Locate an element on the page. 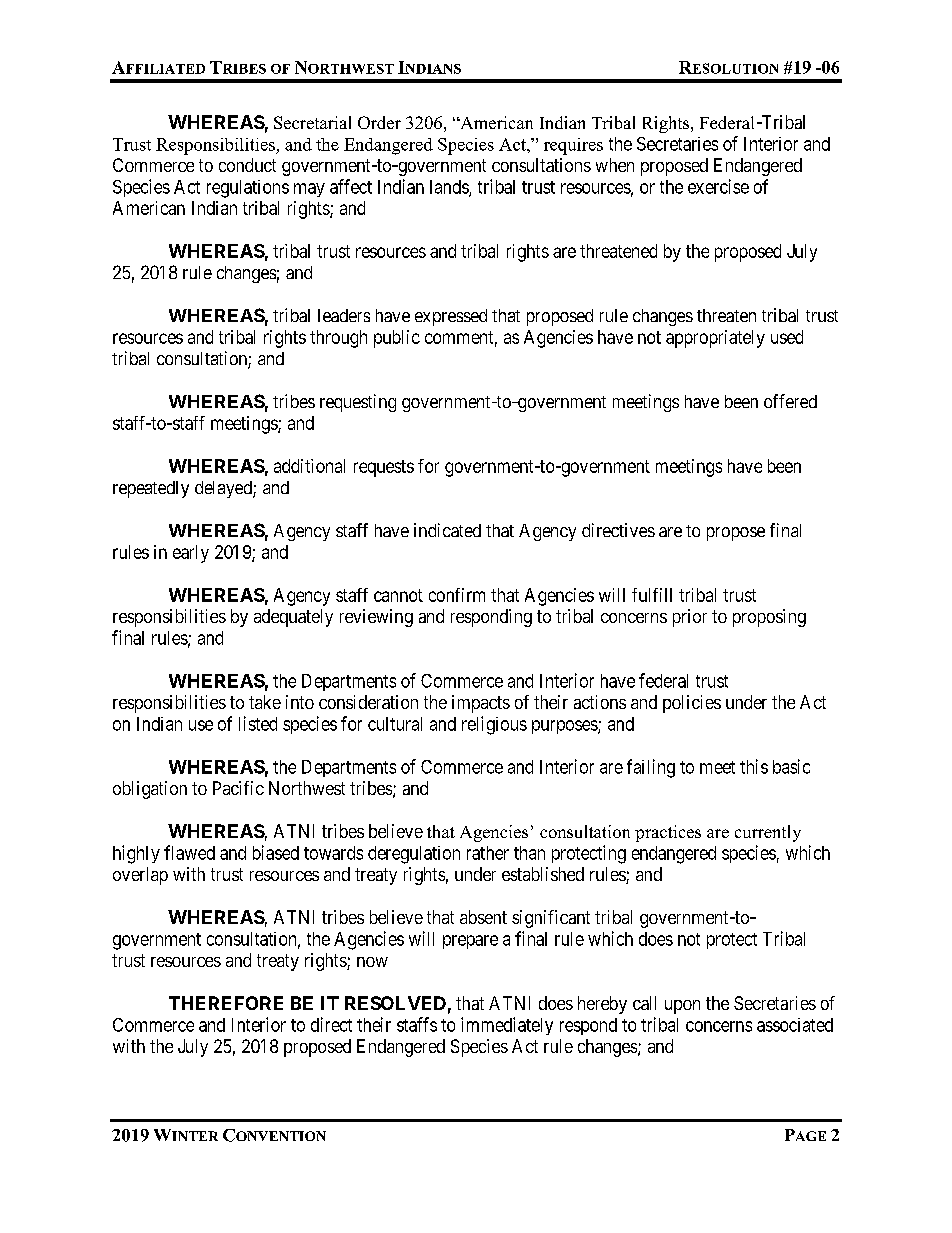 Image resolution: width=952 pixels, height=1233 pixels. delayed is located at coordinates (224, 489).
